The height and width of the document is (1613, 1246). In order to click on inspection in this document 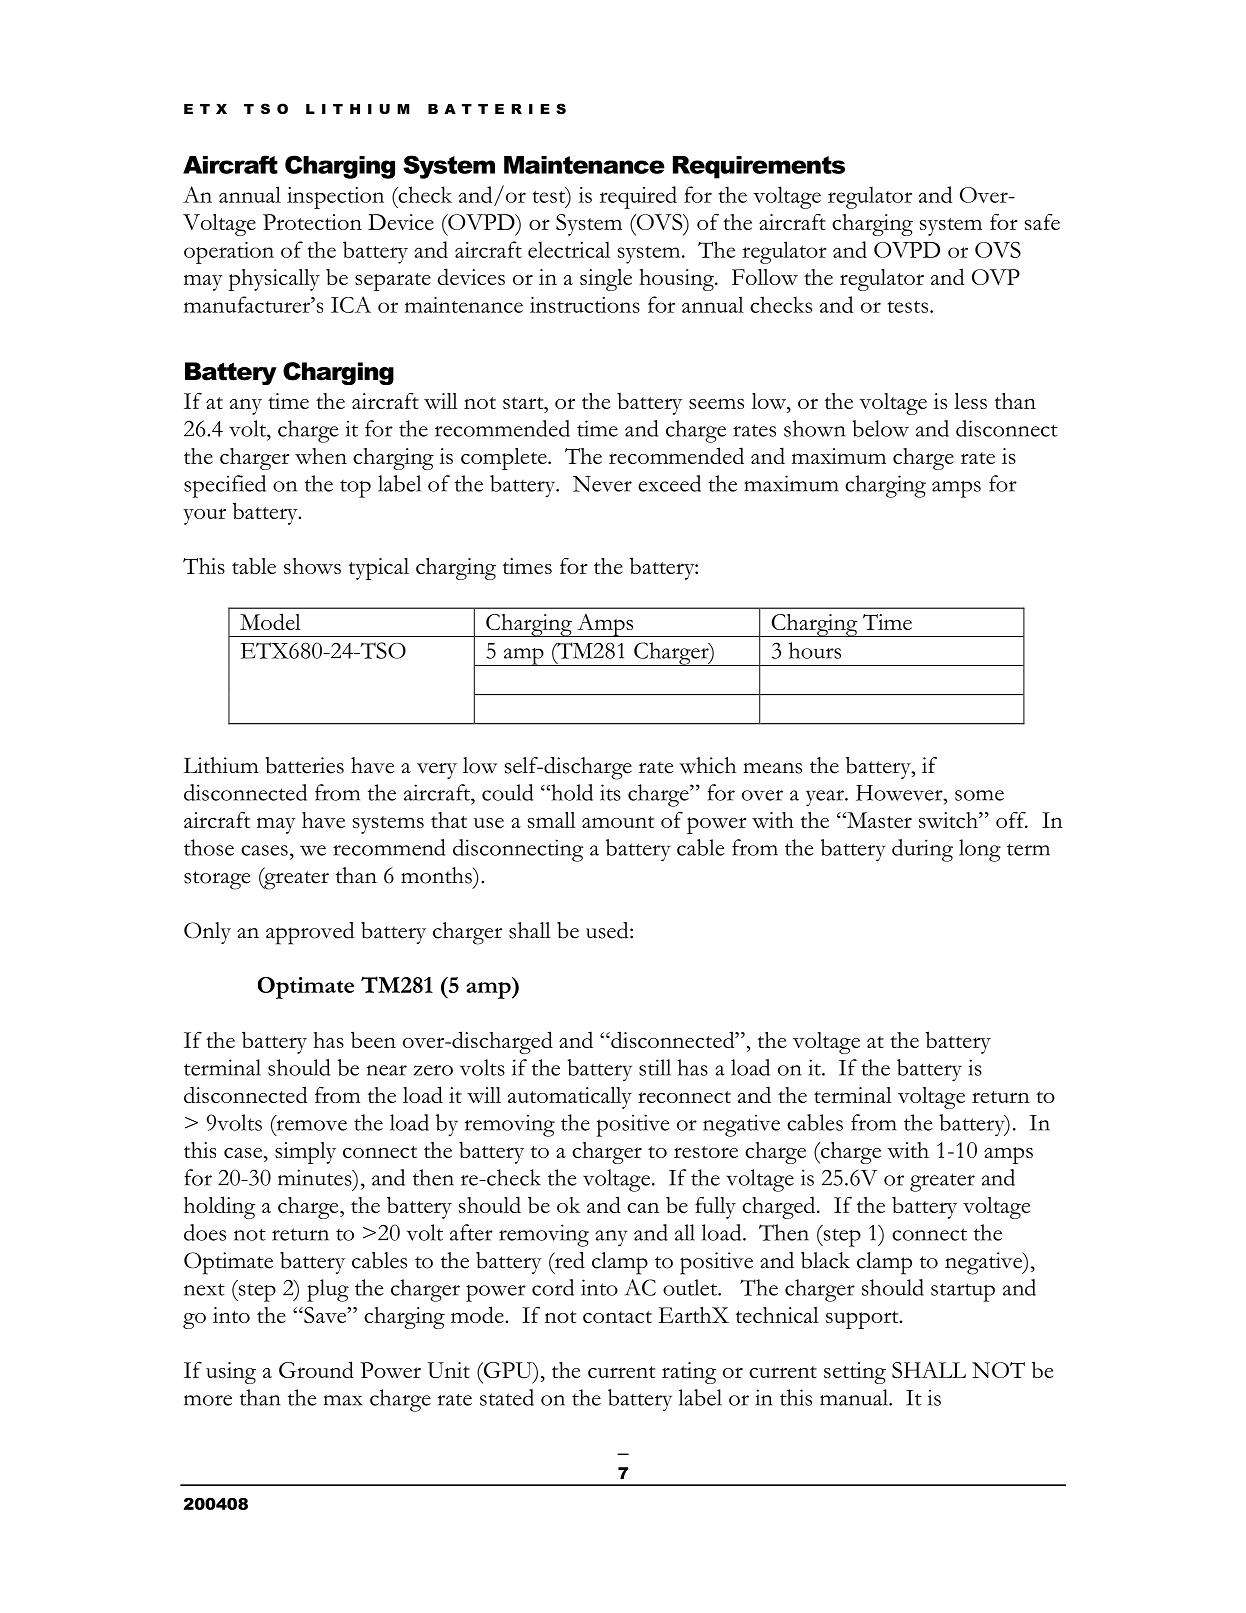, I will do `click(335, 198)`.
